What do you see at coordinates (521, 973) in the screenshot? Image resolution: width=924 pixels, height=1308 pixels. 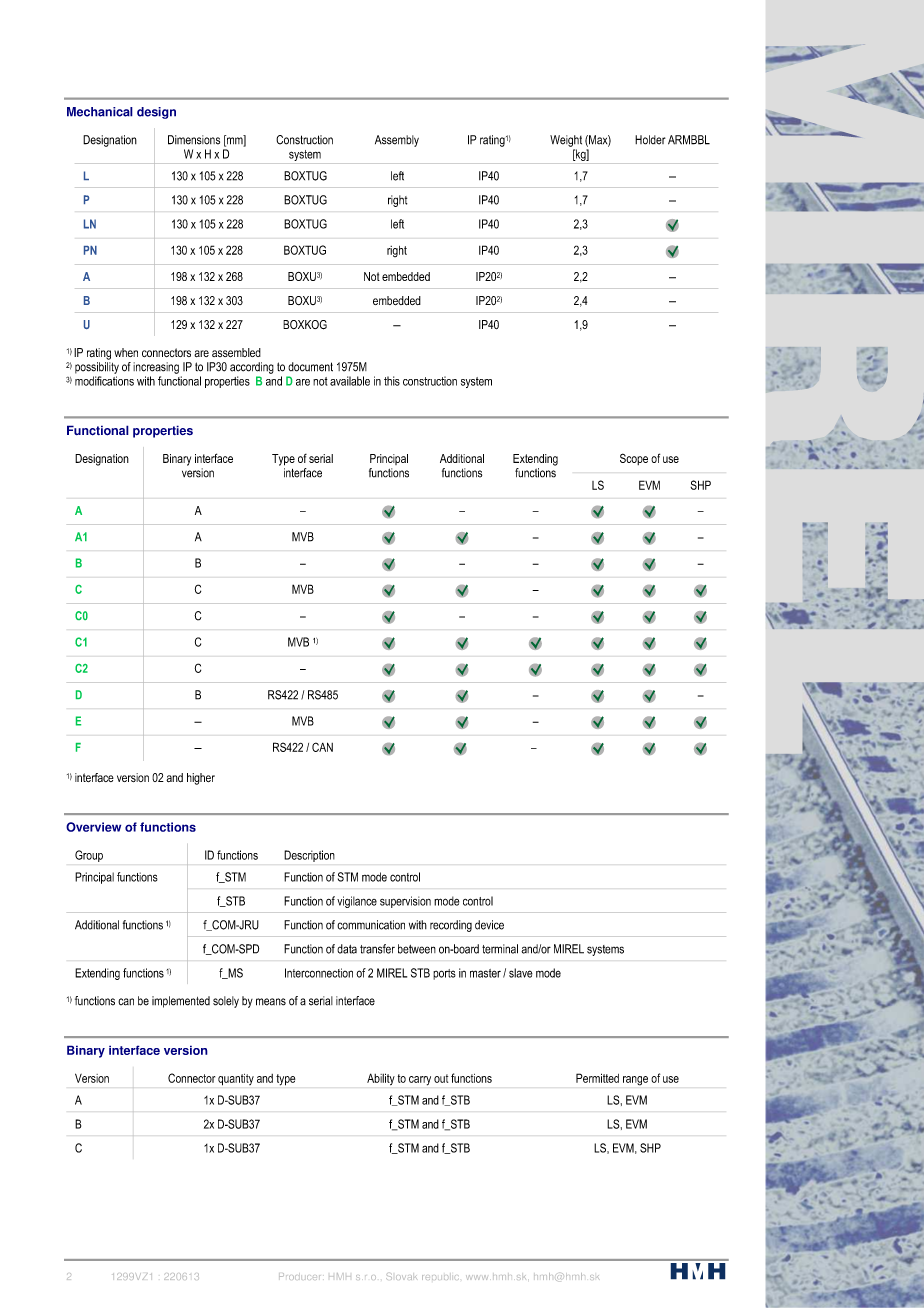 I see `slave` at bounding box center [521, 973].
